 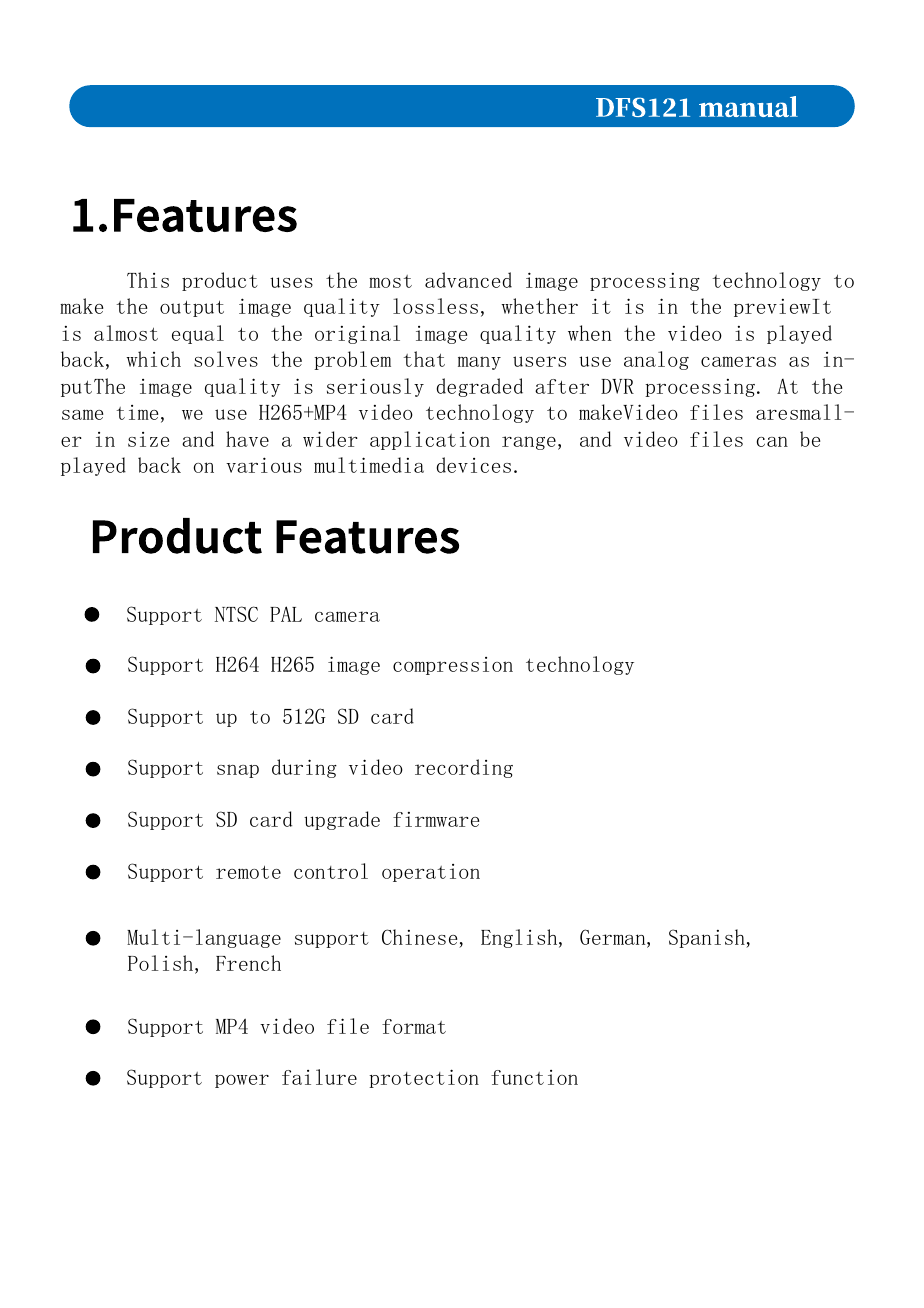 What do you see at coordinates (772, 442) in the image?
I see `can` at bounding box center [772, 442].
